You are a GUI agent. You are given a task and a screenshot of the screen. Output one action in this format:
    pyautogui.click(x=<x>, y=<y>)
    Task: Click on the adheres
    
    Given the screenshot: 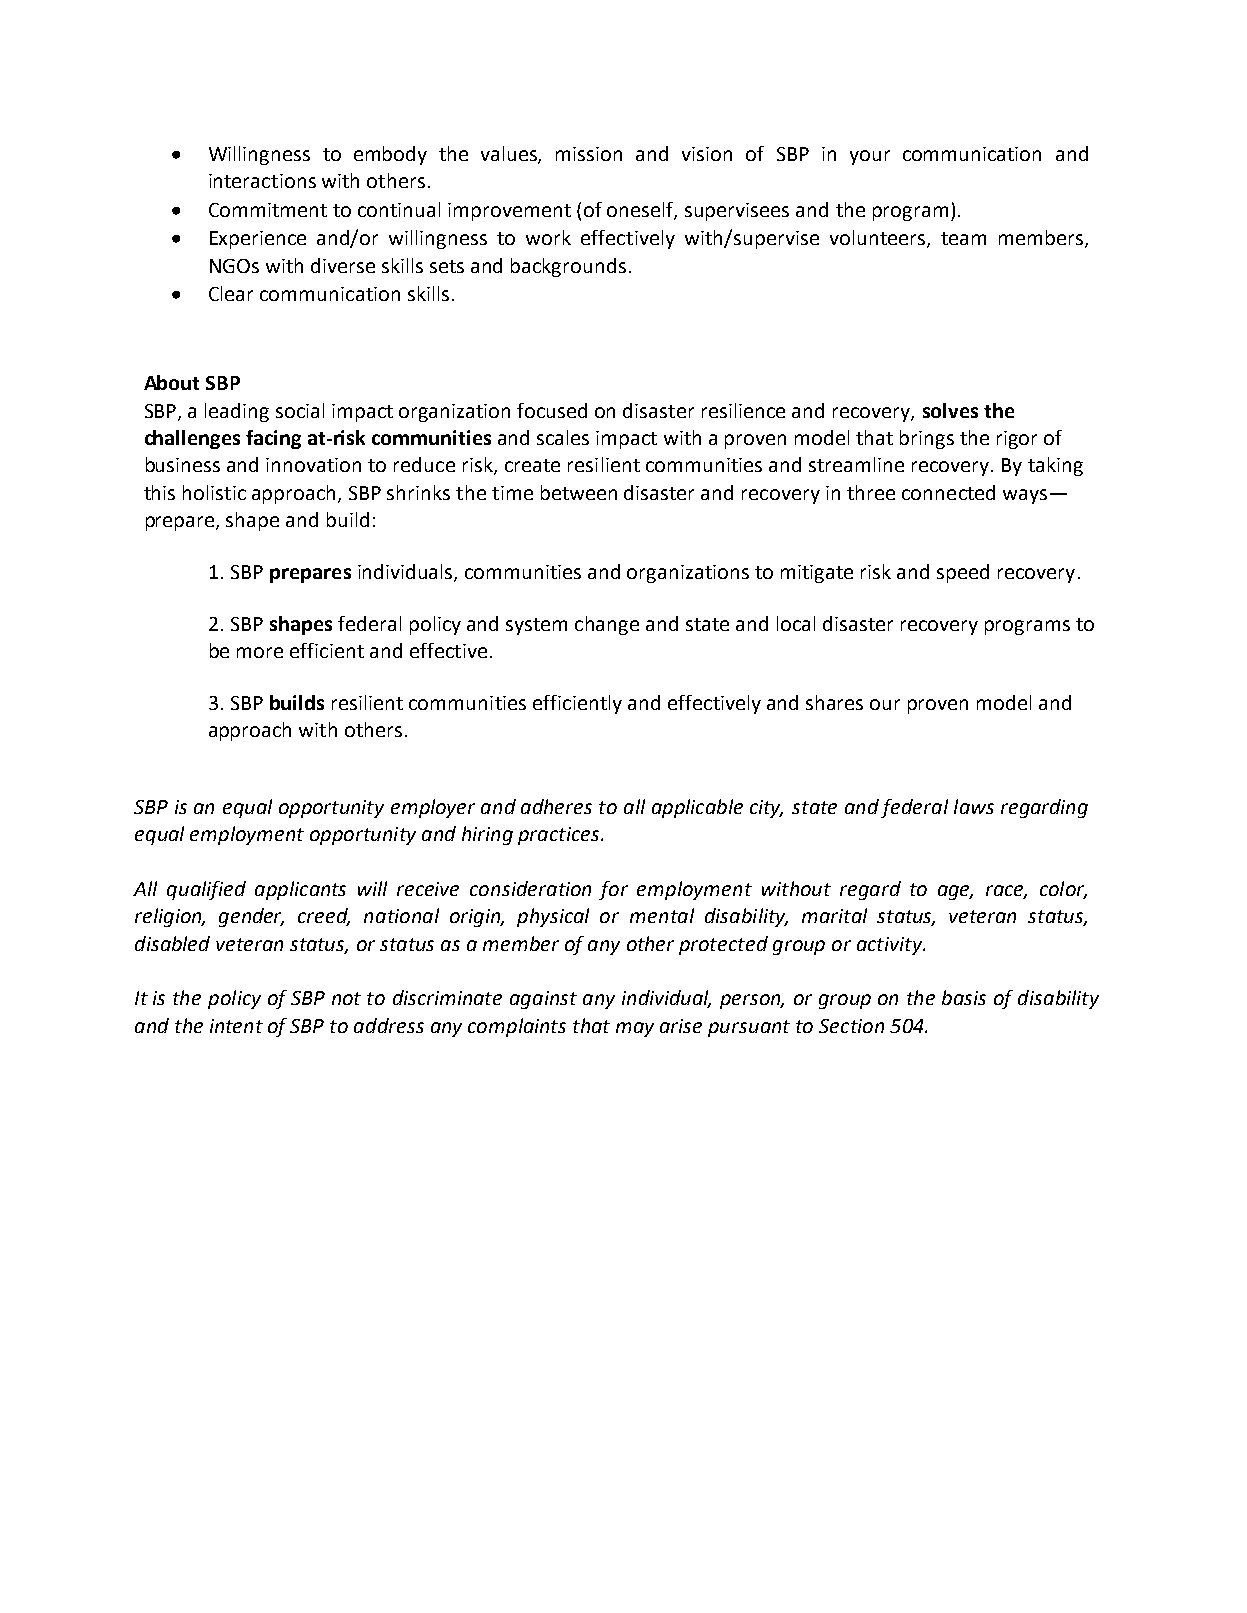 What is the action you would take?
    pyautogui.click(x=556, y=806)
